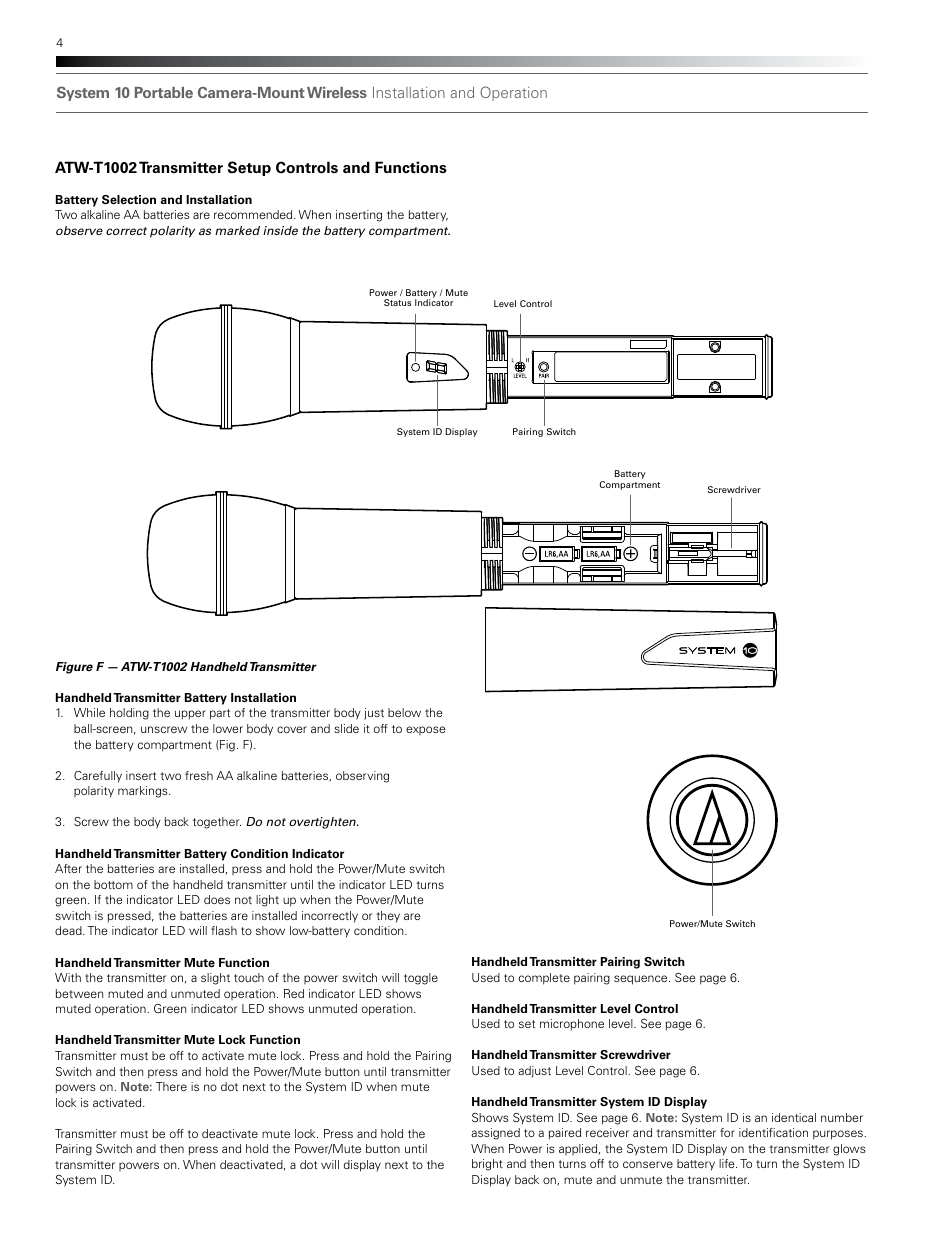  What do you see at coordinates (237, 230) in the page?
I see `marked` at bounding box center [237, 230].
